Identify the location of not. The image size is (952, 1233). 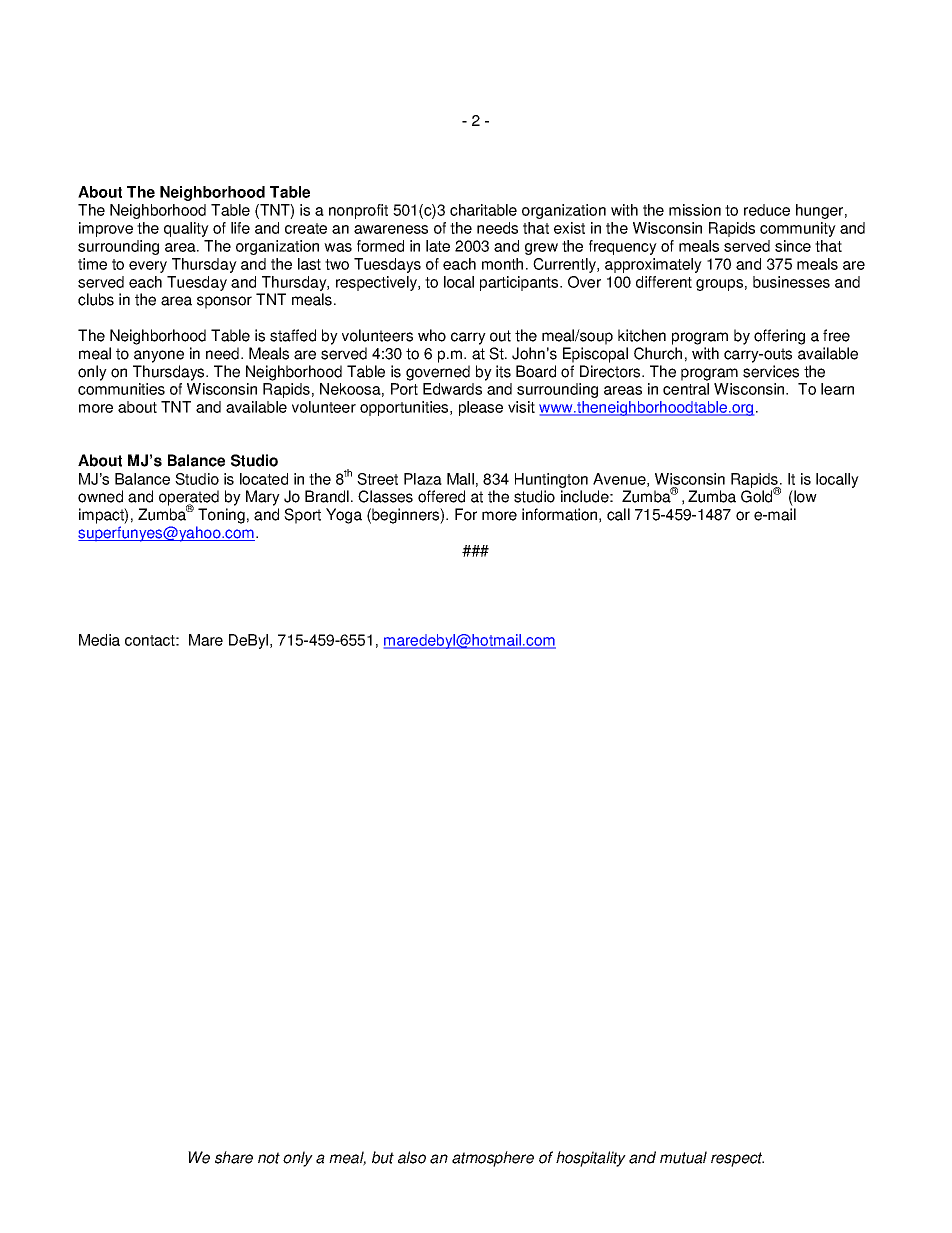
(269, 1158).
